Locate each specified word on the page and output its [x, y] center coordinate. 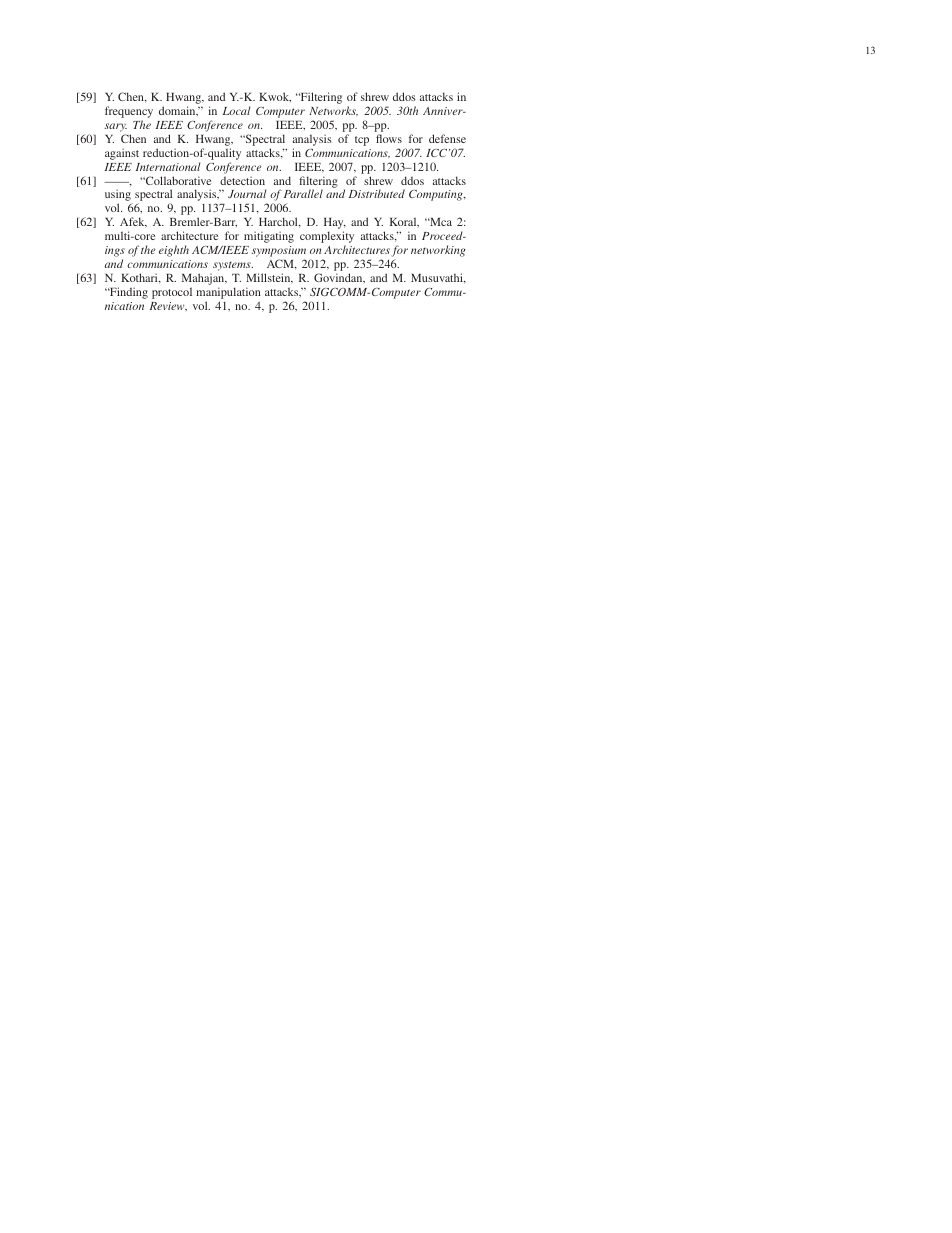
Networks [333, 111]
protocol [172, 293]
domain [178, 111]
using [119, 196]
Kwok [275, 97]
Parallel [303, 193]
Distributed [377, 193]
